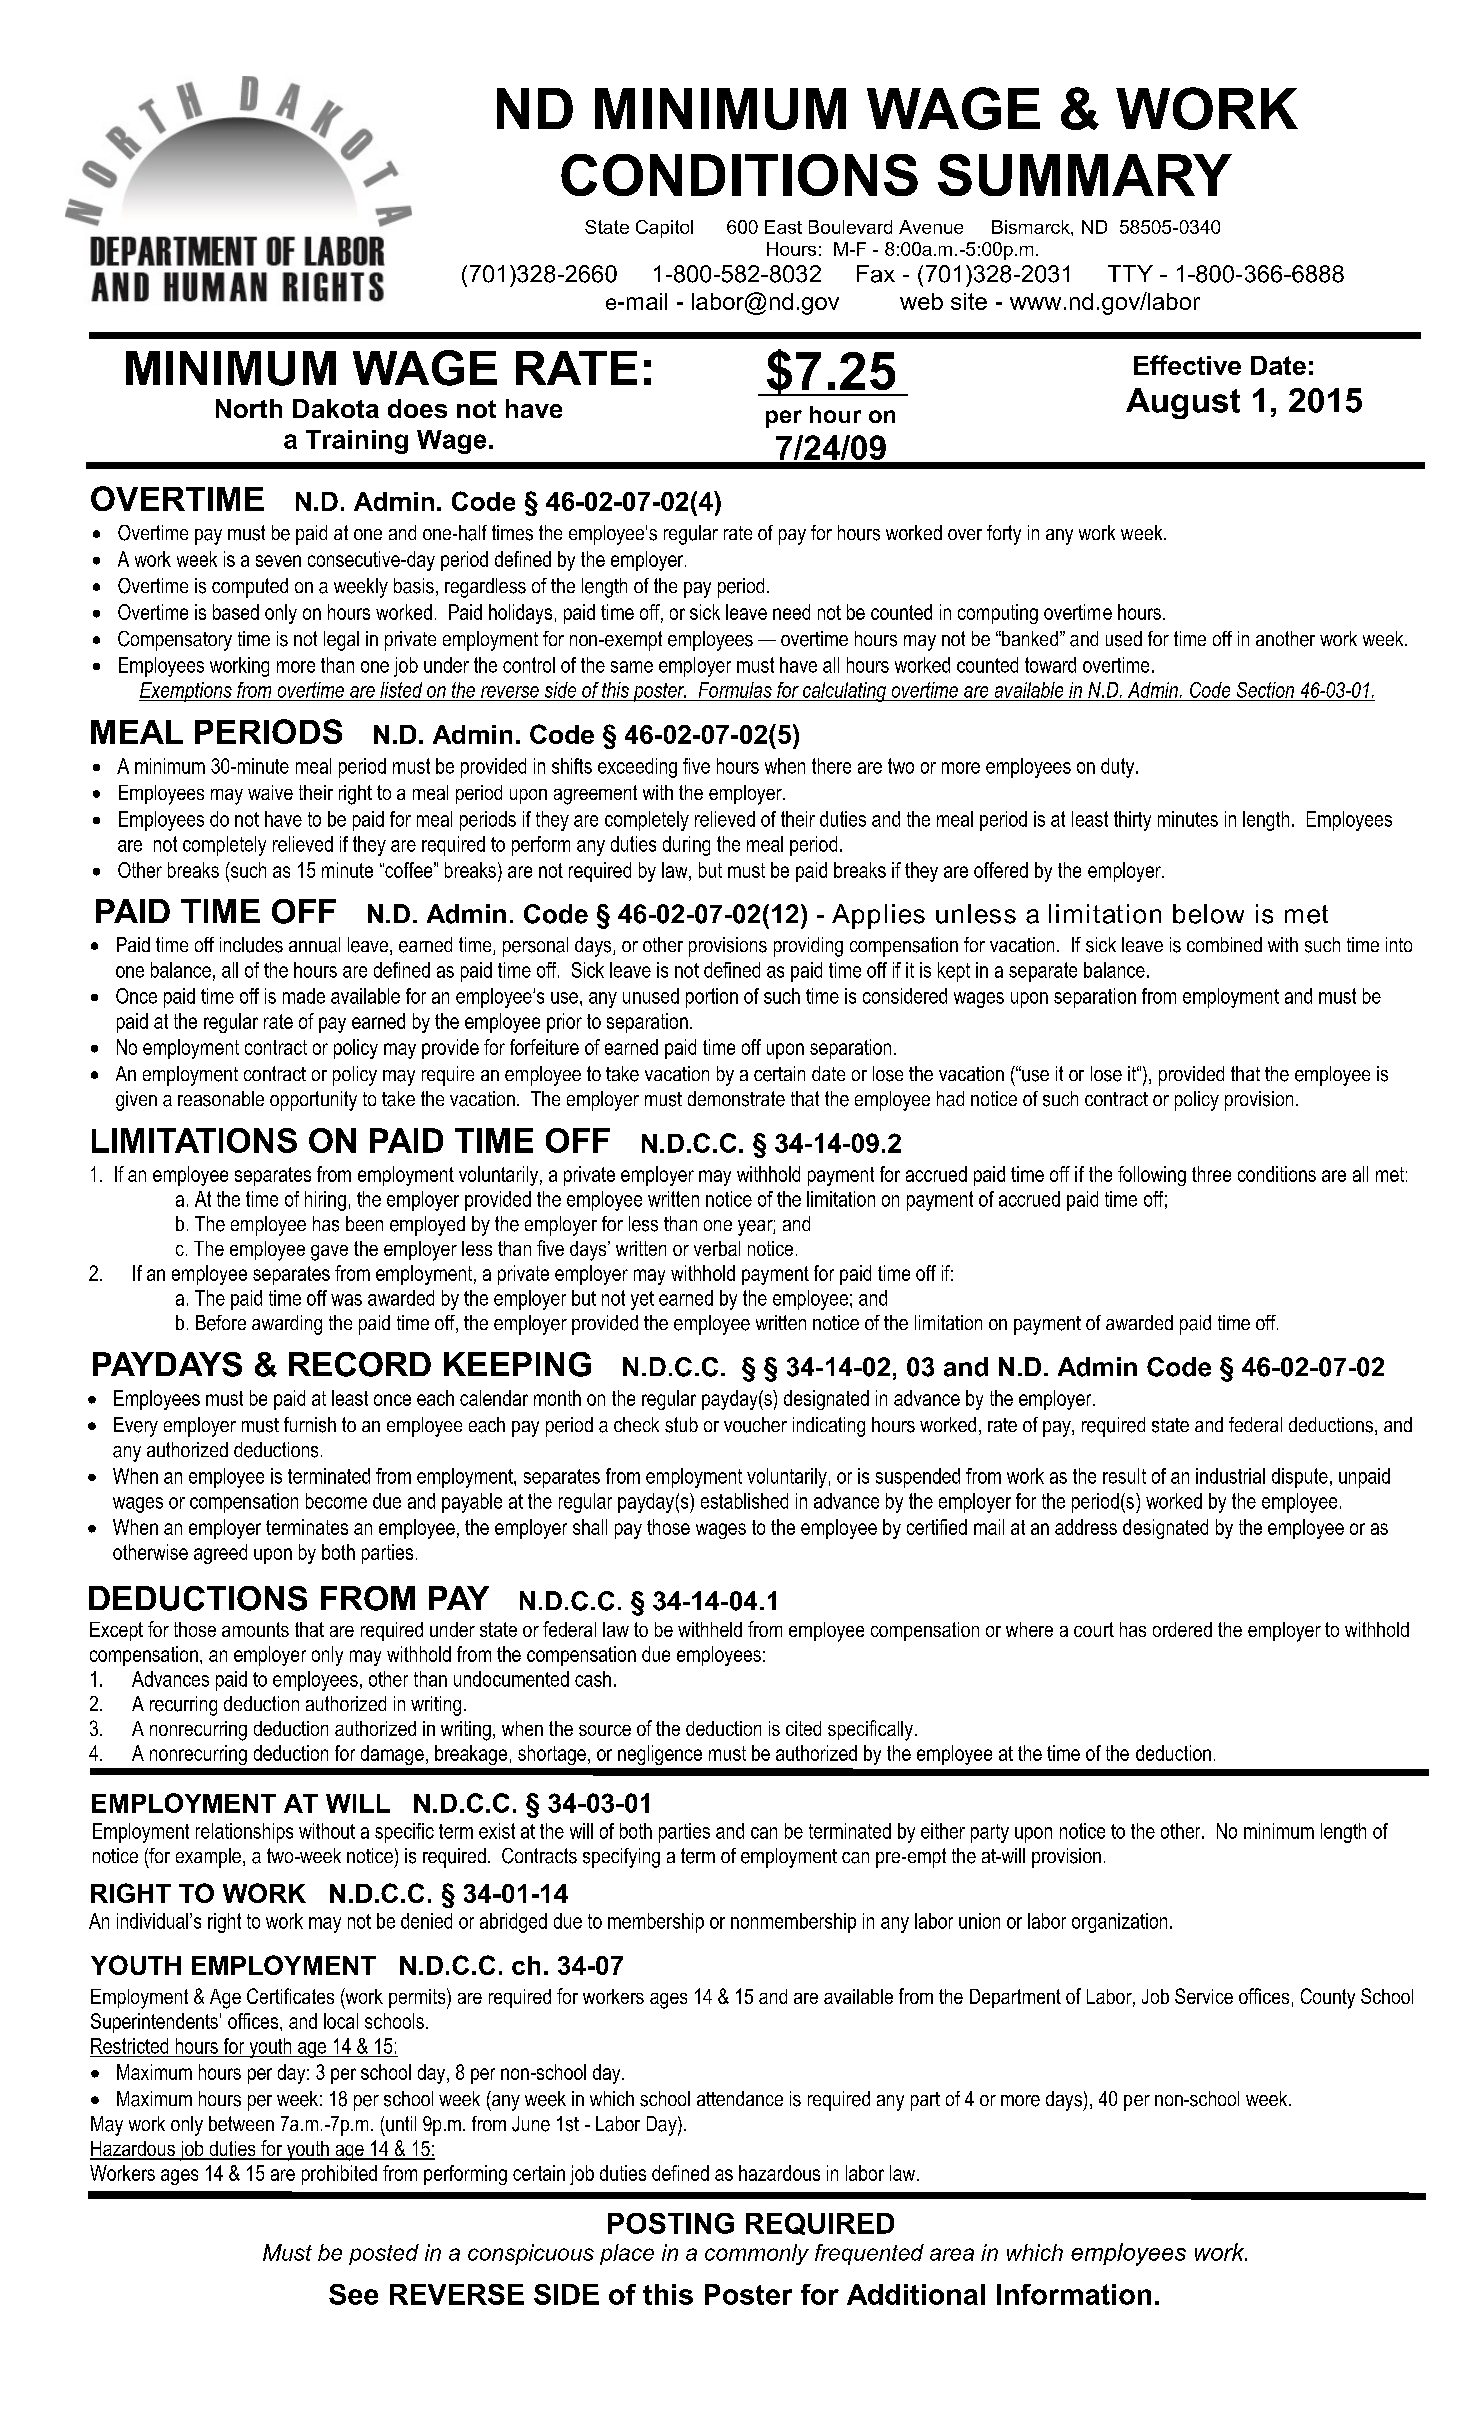  I want to click on TTY, so click(1130, 273).
